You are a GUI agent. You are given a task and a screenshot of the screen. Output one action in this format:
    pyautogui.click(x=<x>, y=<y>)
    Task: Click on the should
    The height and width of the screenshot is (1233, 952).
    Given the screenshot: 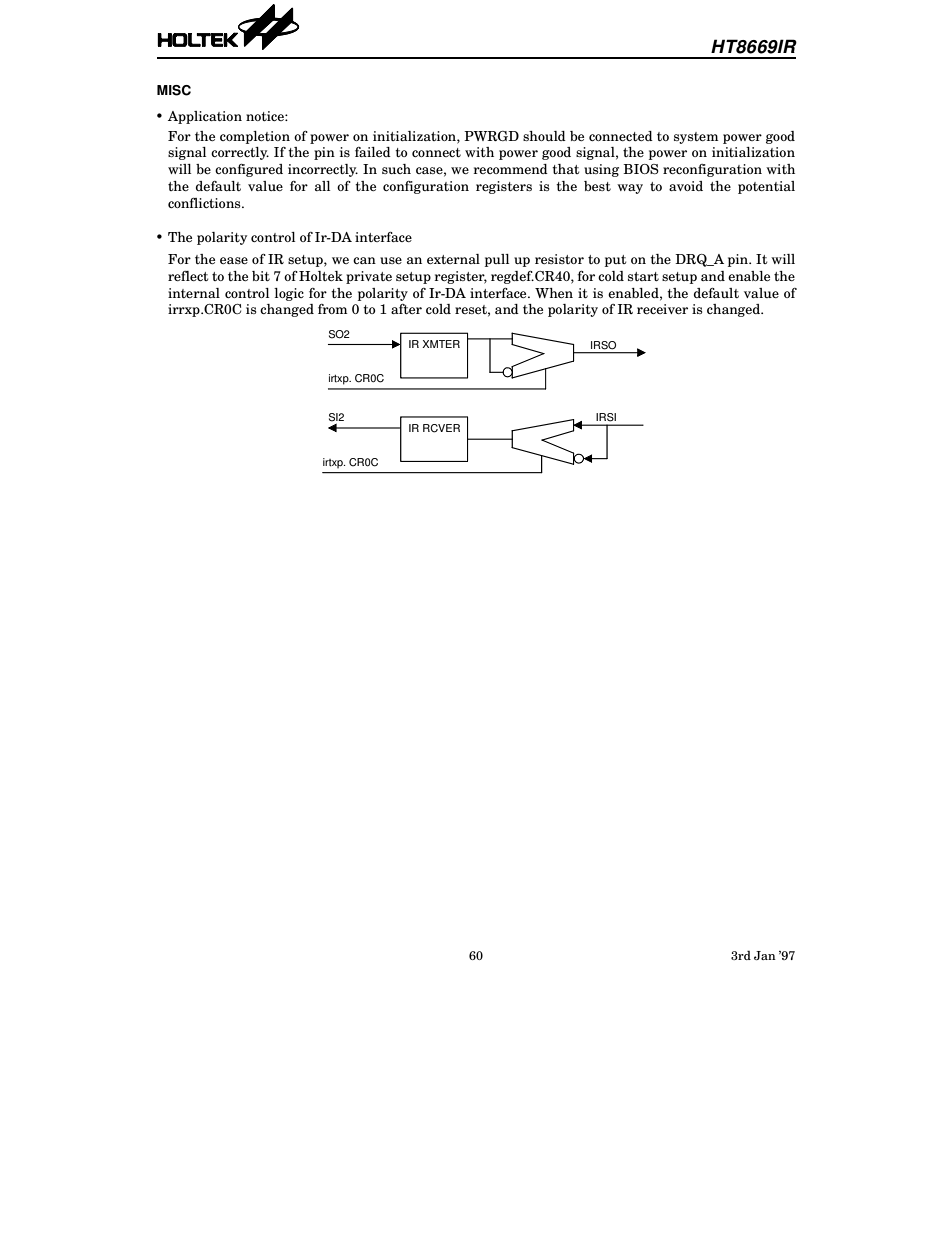 What is the action you would take?
    pyautogui.click(x=544, y=136)
